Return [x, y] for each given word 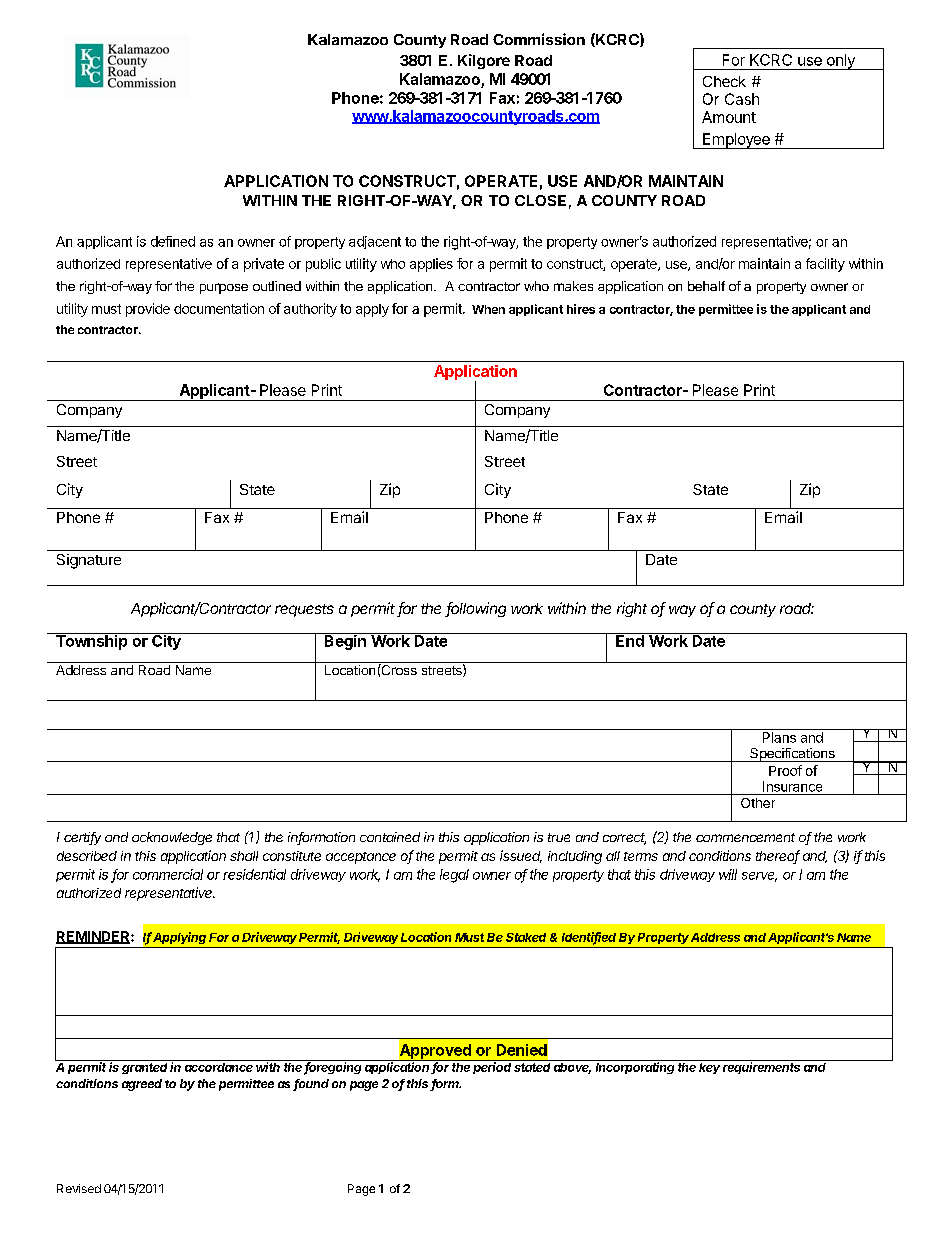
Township [91, 641]
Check [724, 81]
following [475, 609]
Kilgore [484, 61]
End [630, 640]
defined [173, 241]
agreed [142, 1085]
